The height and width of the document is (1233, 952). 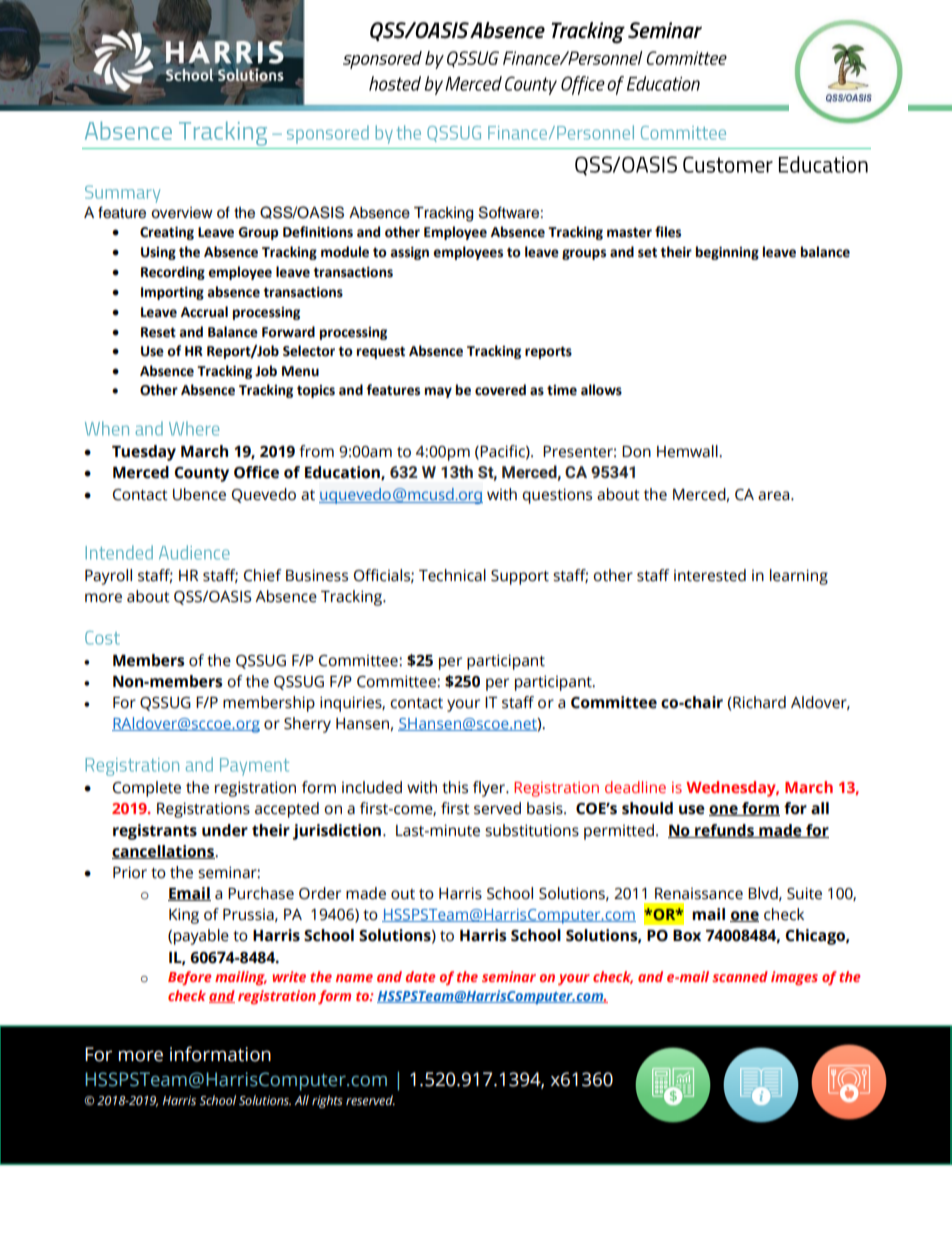 What do you see at coordinates (201, 474) in the document?
I see `County` at bounding box center [201, 474].
